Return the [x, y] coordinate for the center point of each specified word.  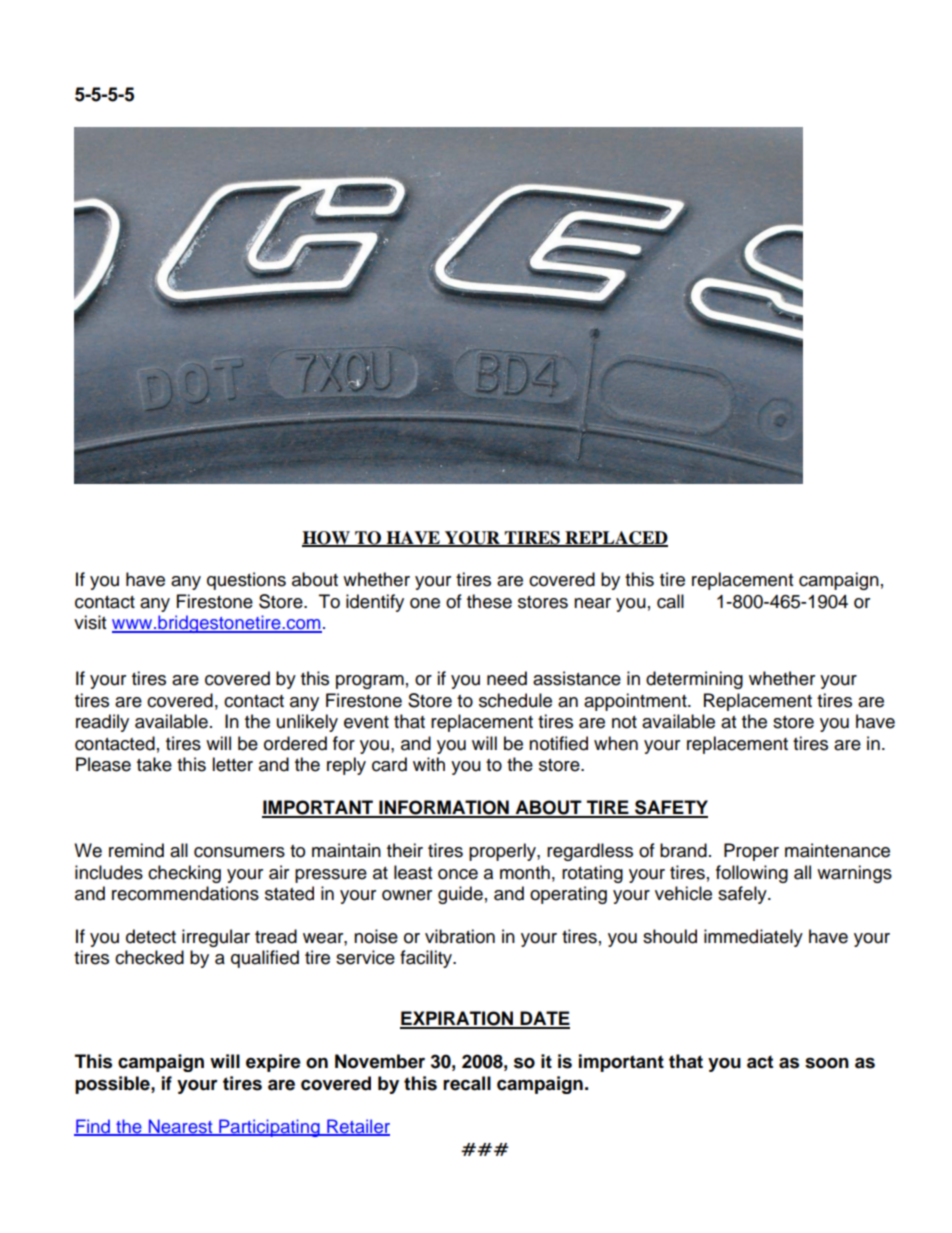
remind [136, 850]
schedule [515, 700]
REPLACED [615, 538]
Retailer [357, 1127]
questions [246, 581]
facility [427, 959]
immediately [753, 938]
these [489, 601]
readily [102, 723]
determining [694, 680]
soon [827, 1063]
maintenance [837, 850]
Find [93, 1127]
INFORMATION [444, 808]
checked [149, 957]
